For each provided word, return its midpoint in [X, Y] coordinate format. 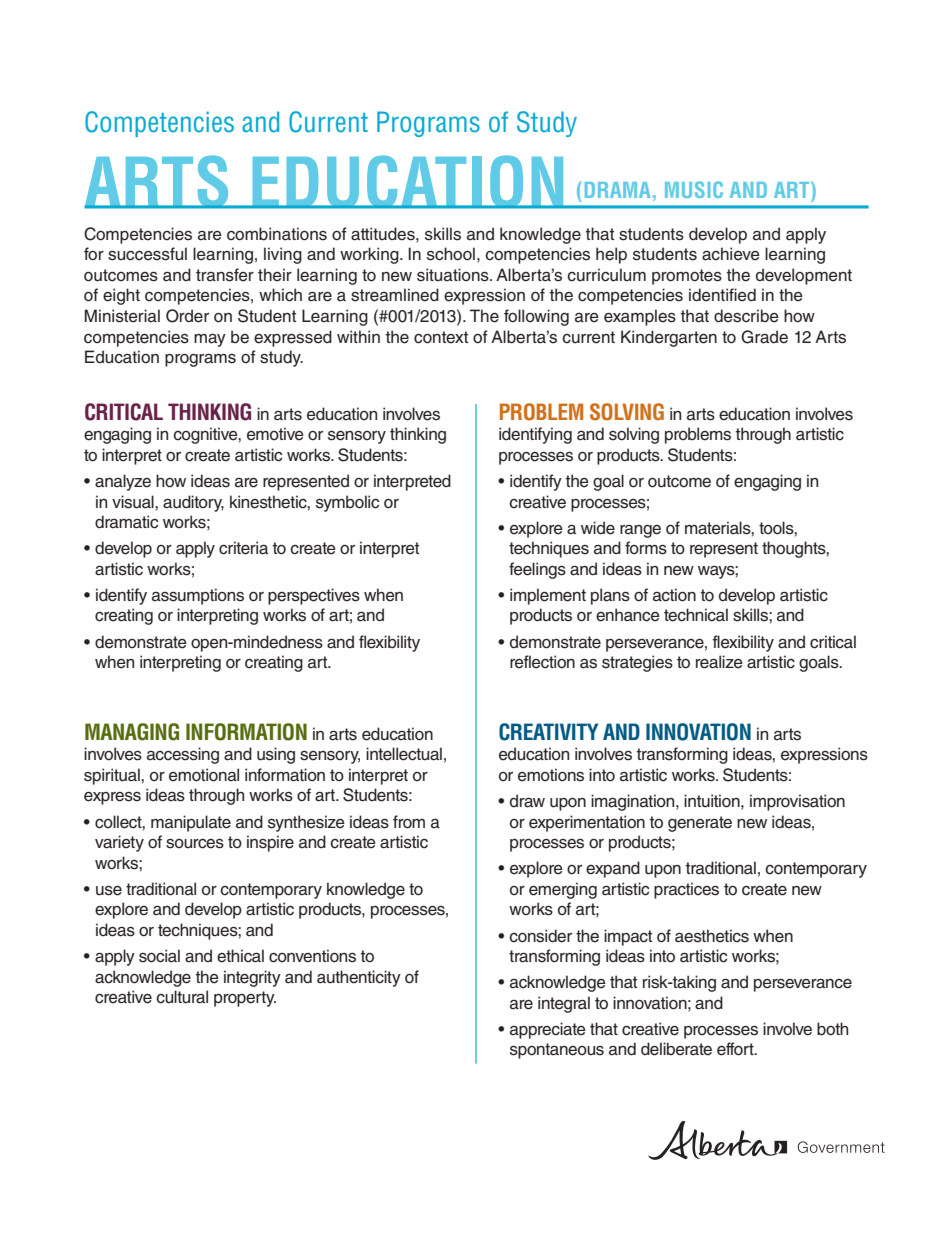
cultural [182, 997]
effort [736, 1049]
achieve [731, 254]
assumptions [198, 596]
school [451, 254]
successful [147, 254]
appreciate [548, 1030]
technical [696, 615]
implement [548, 596]
